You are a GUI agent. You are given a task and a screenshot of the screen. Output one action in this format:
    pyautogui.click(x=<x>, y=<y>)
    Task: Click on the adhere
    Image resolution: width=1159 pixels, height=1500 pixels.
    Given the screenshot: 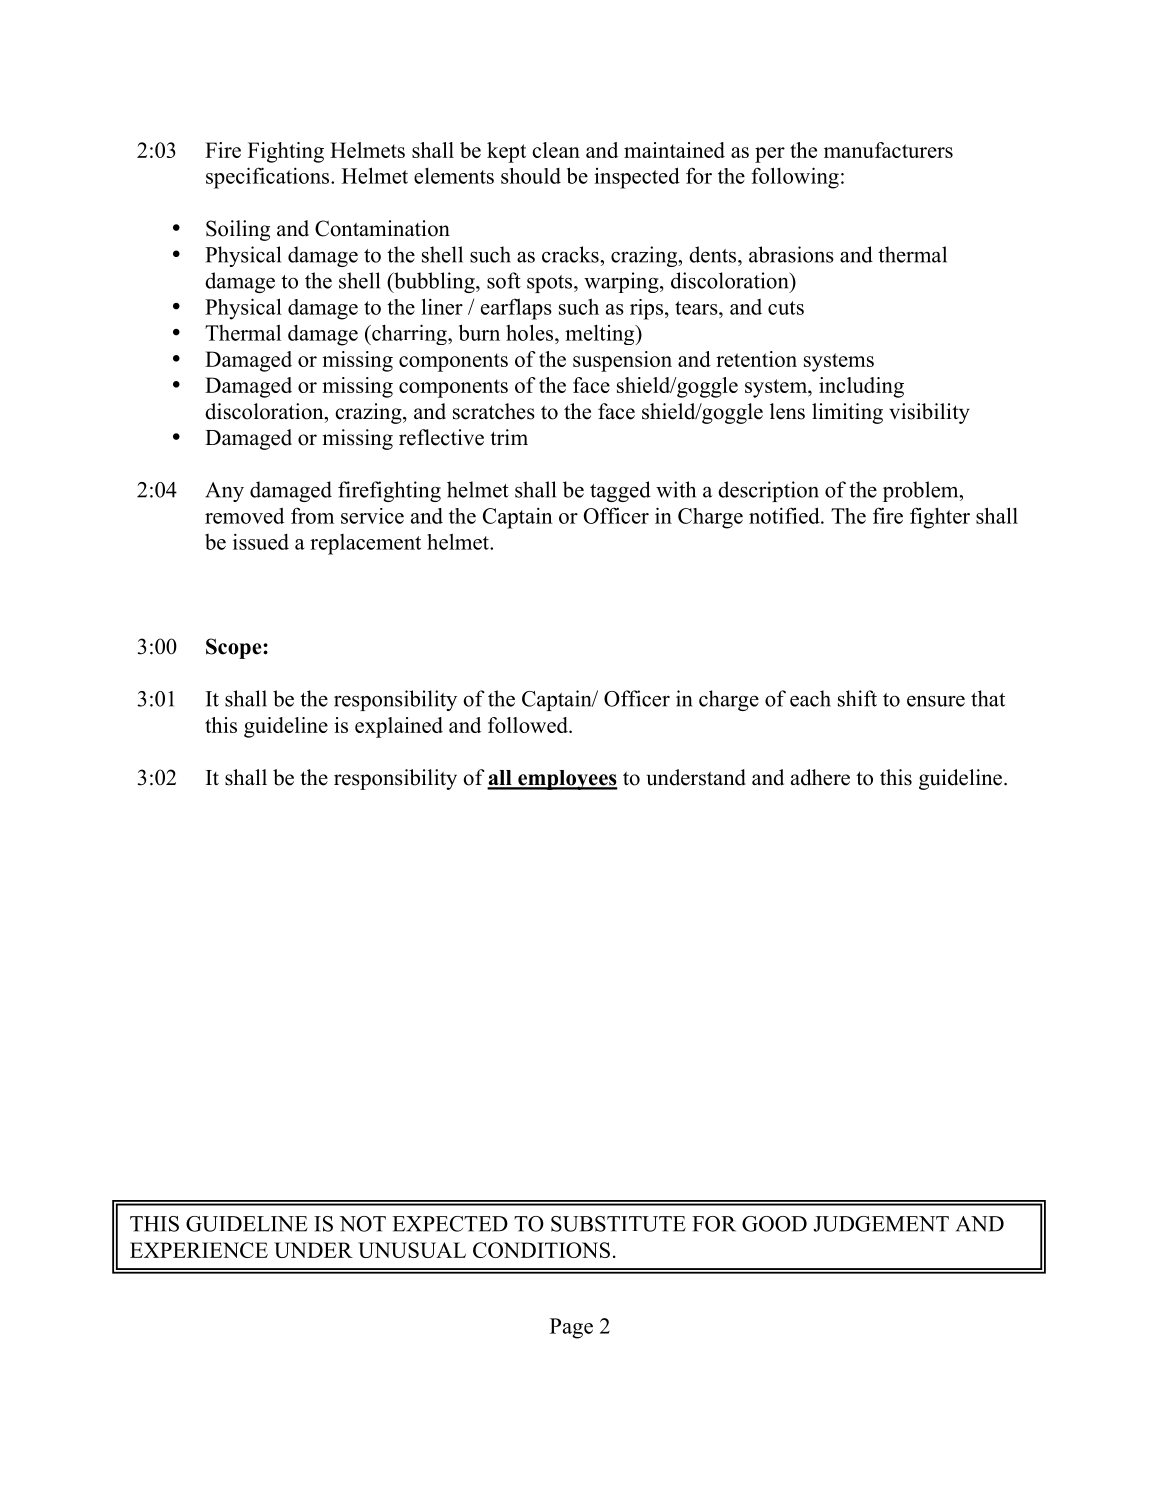 What is the action you would take?
    pyautogui.click(x=820, y=777)
